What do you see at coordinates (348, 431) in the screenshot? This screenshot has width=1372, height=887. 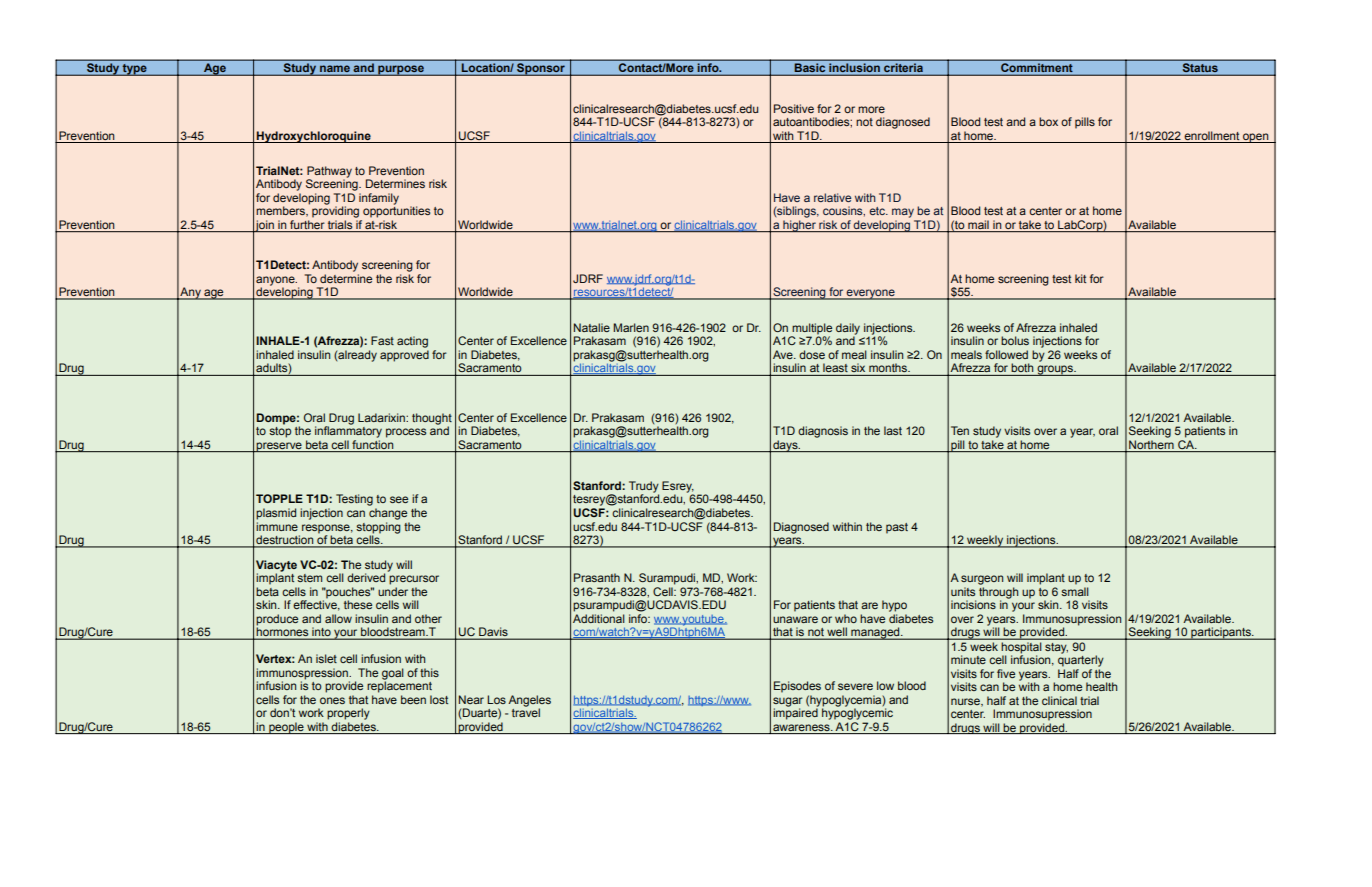 I see `inflammatory` at bounding box center [348, 431].
